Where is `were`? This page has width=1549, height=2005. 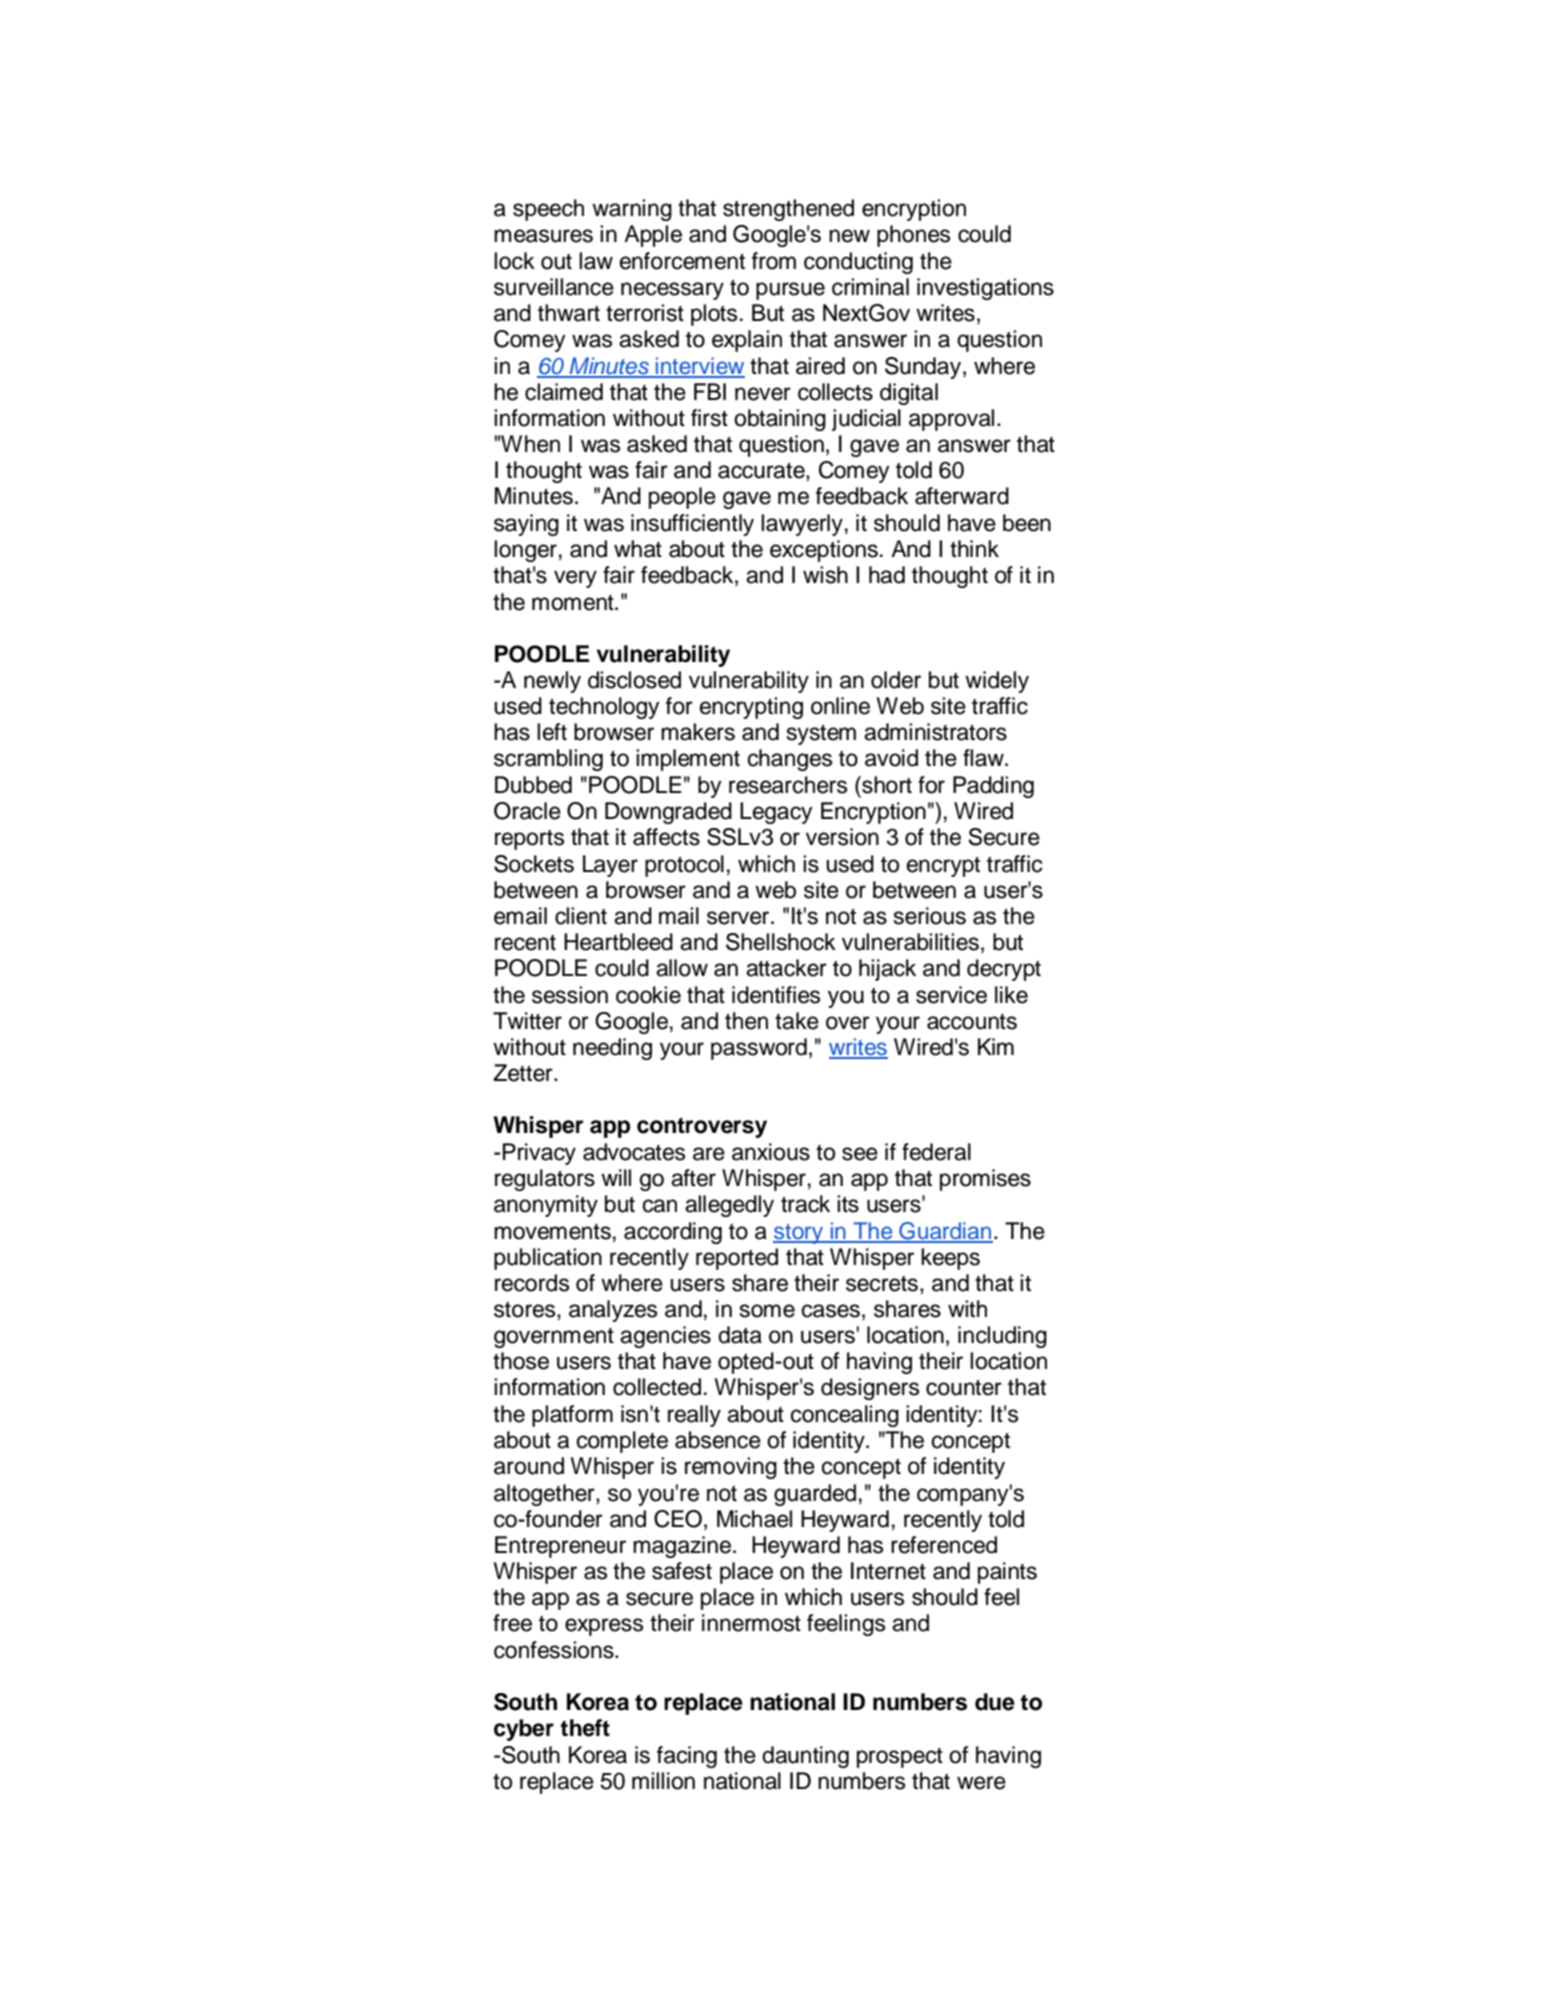
were is located at coordinates (981, 1783).
